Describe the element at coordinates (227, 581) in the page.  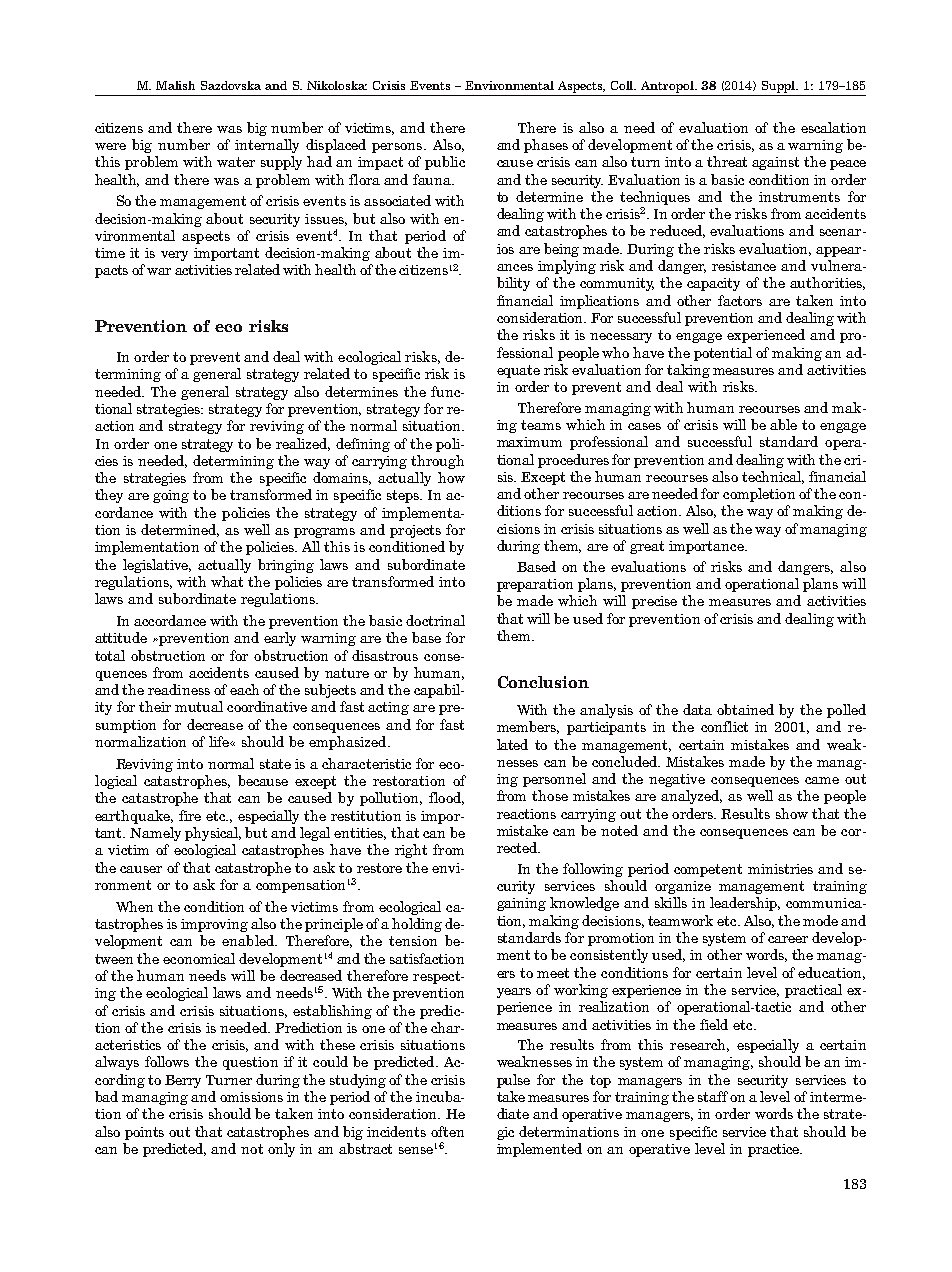
I see `what` at that location.
